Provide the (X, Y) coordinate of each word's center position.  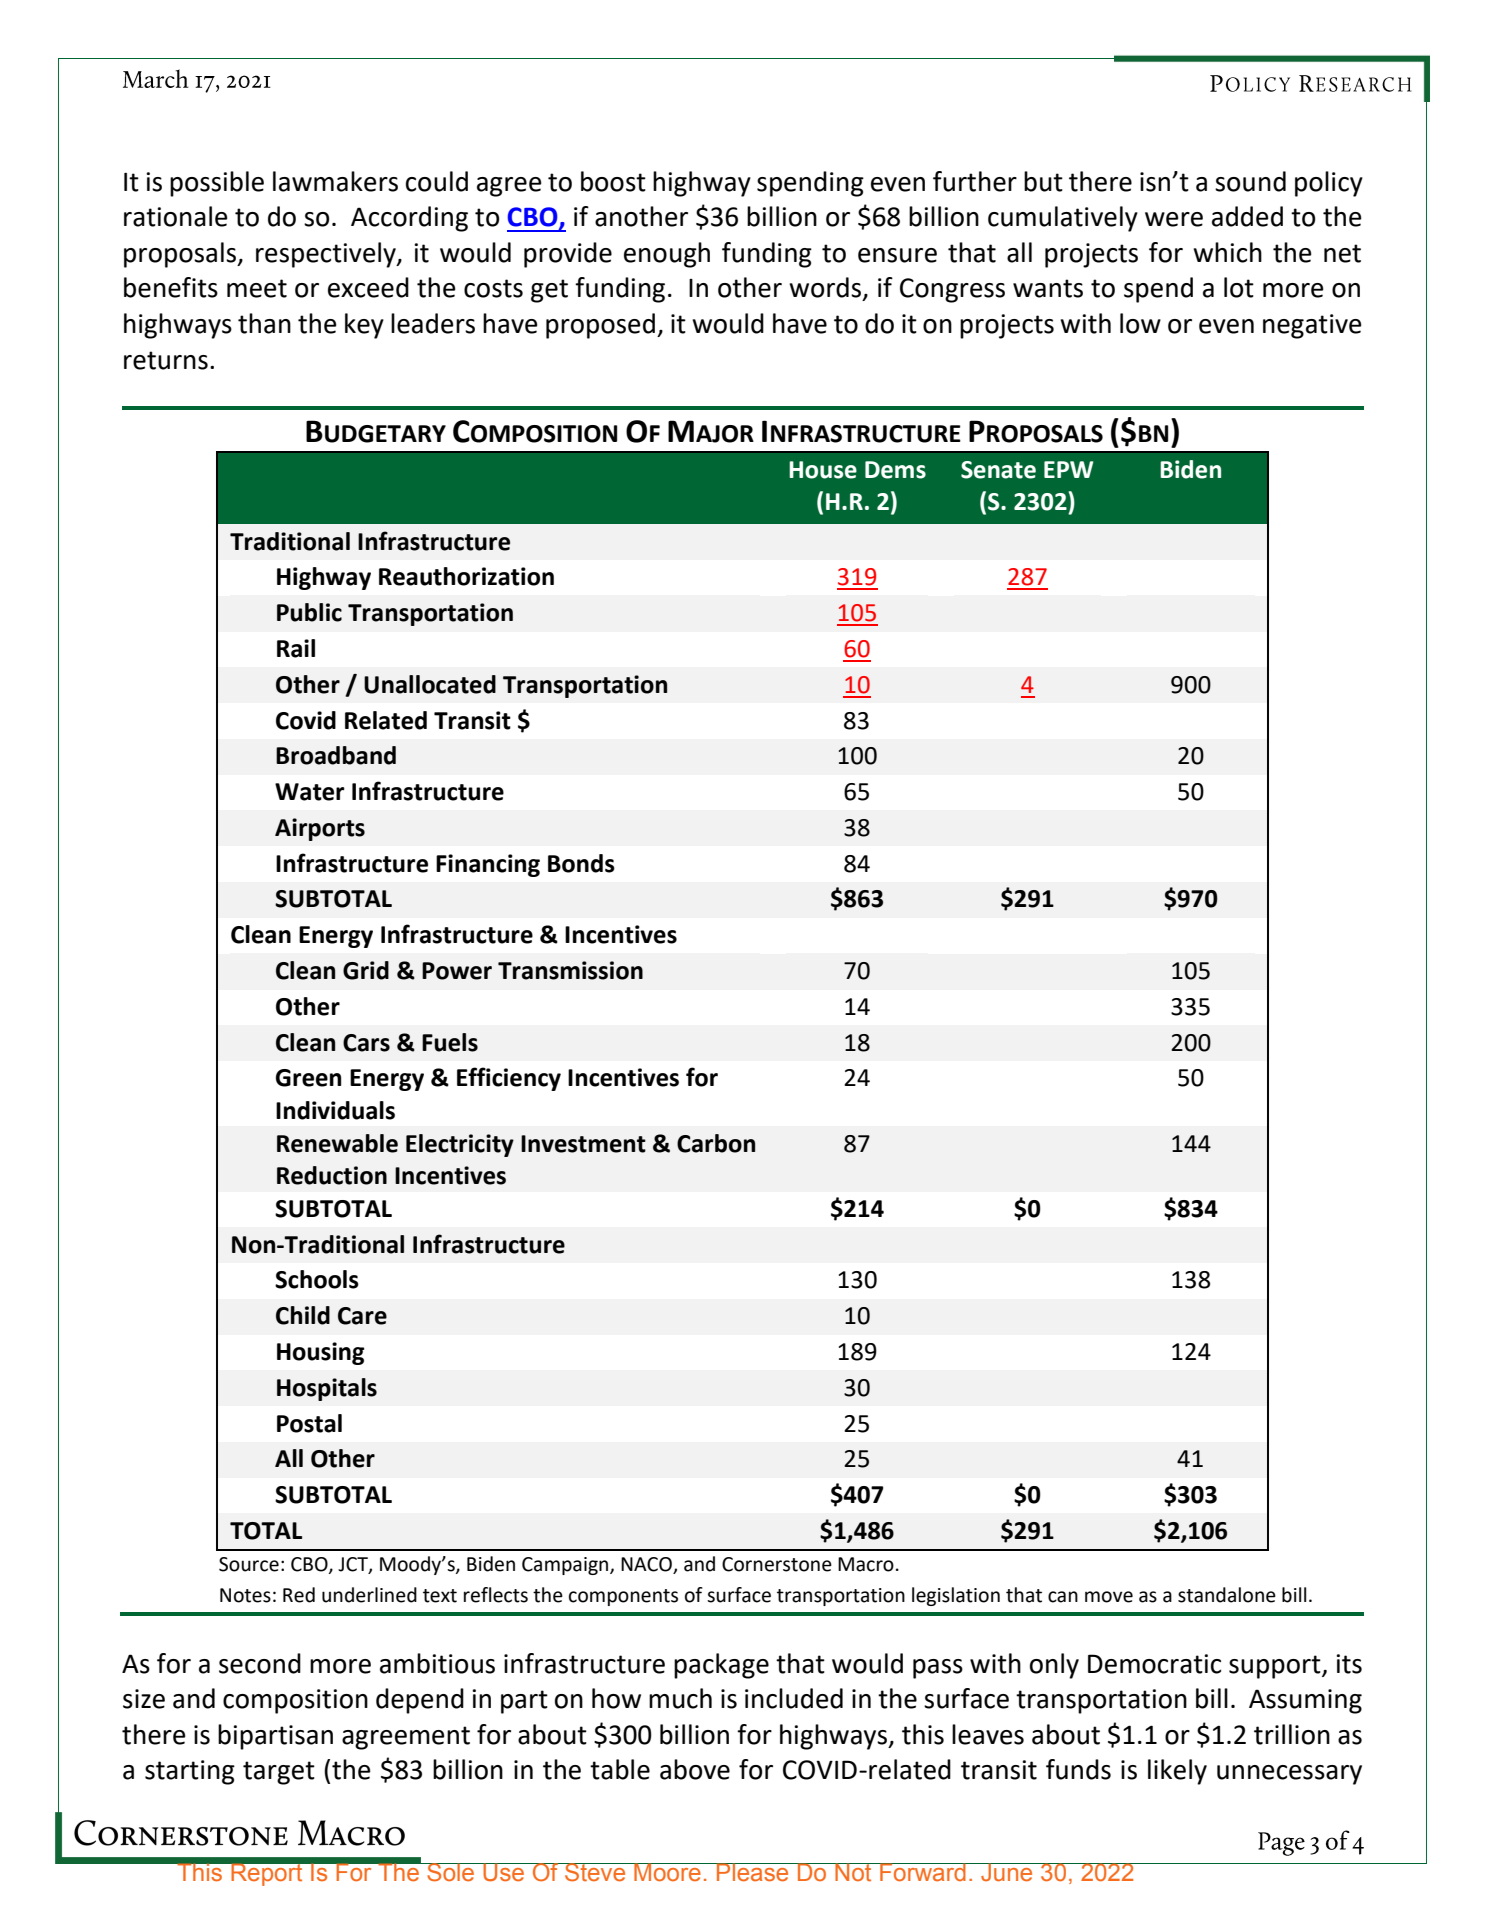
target (279, 1773)
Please (753, 1872)
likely (1177, 1772)
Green (308, 1078)
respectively (327, 255)
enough (667, 255)
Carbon (716, 1143)
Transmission (570, 970)
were (1174, 219)
